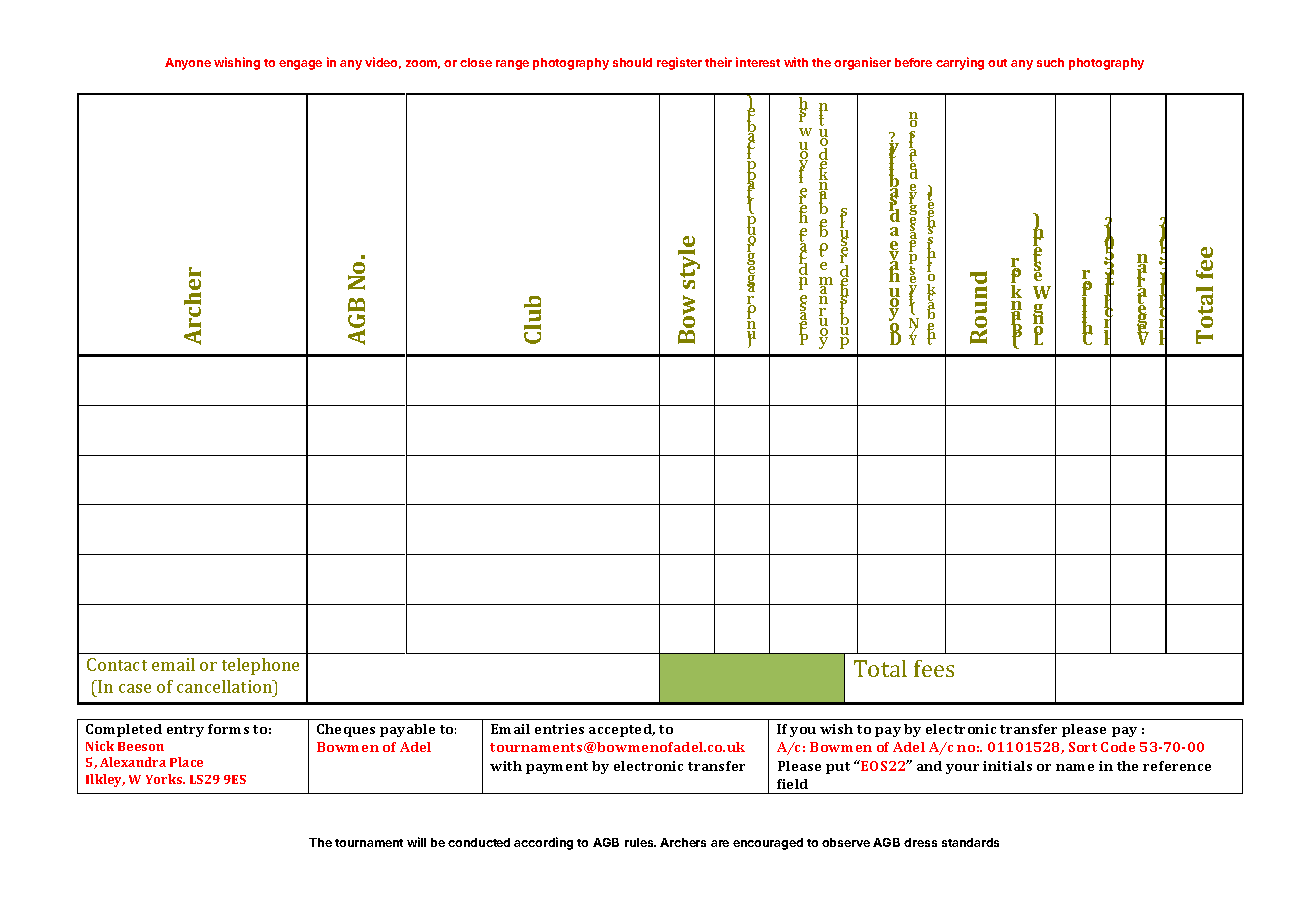 The image size is (1308, 924). Describe the element at coordinates (960, 63) in the image. I see `carrying` at that location.
